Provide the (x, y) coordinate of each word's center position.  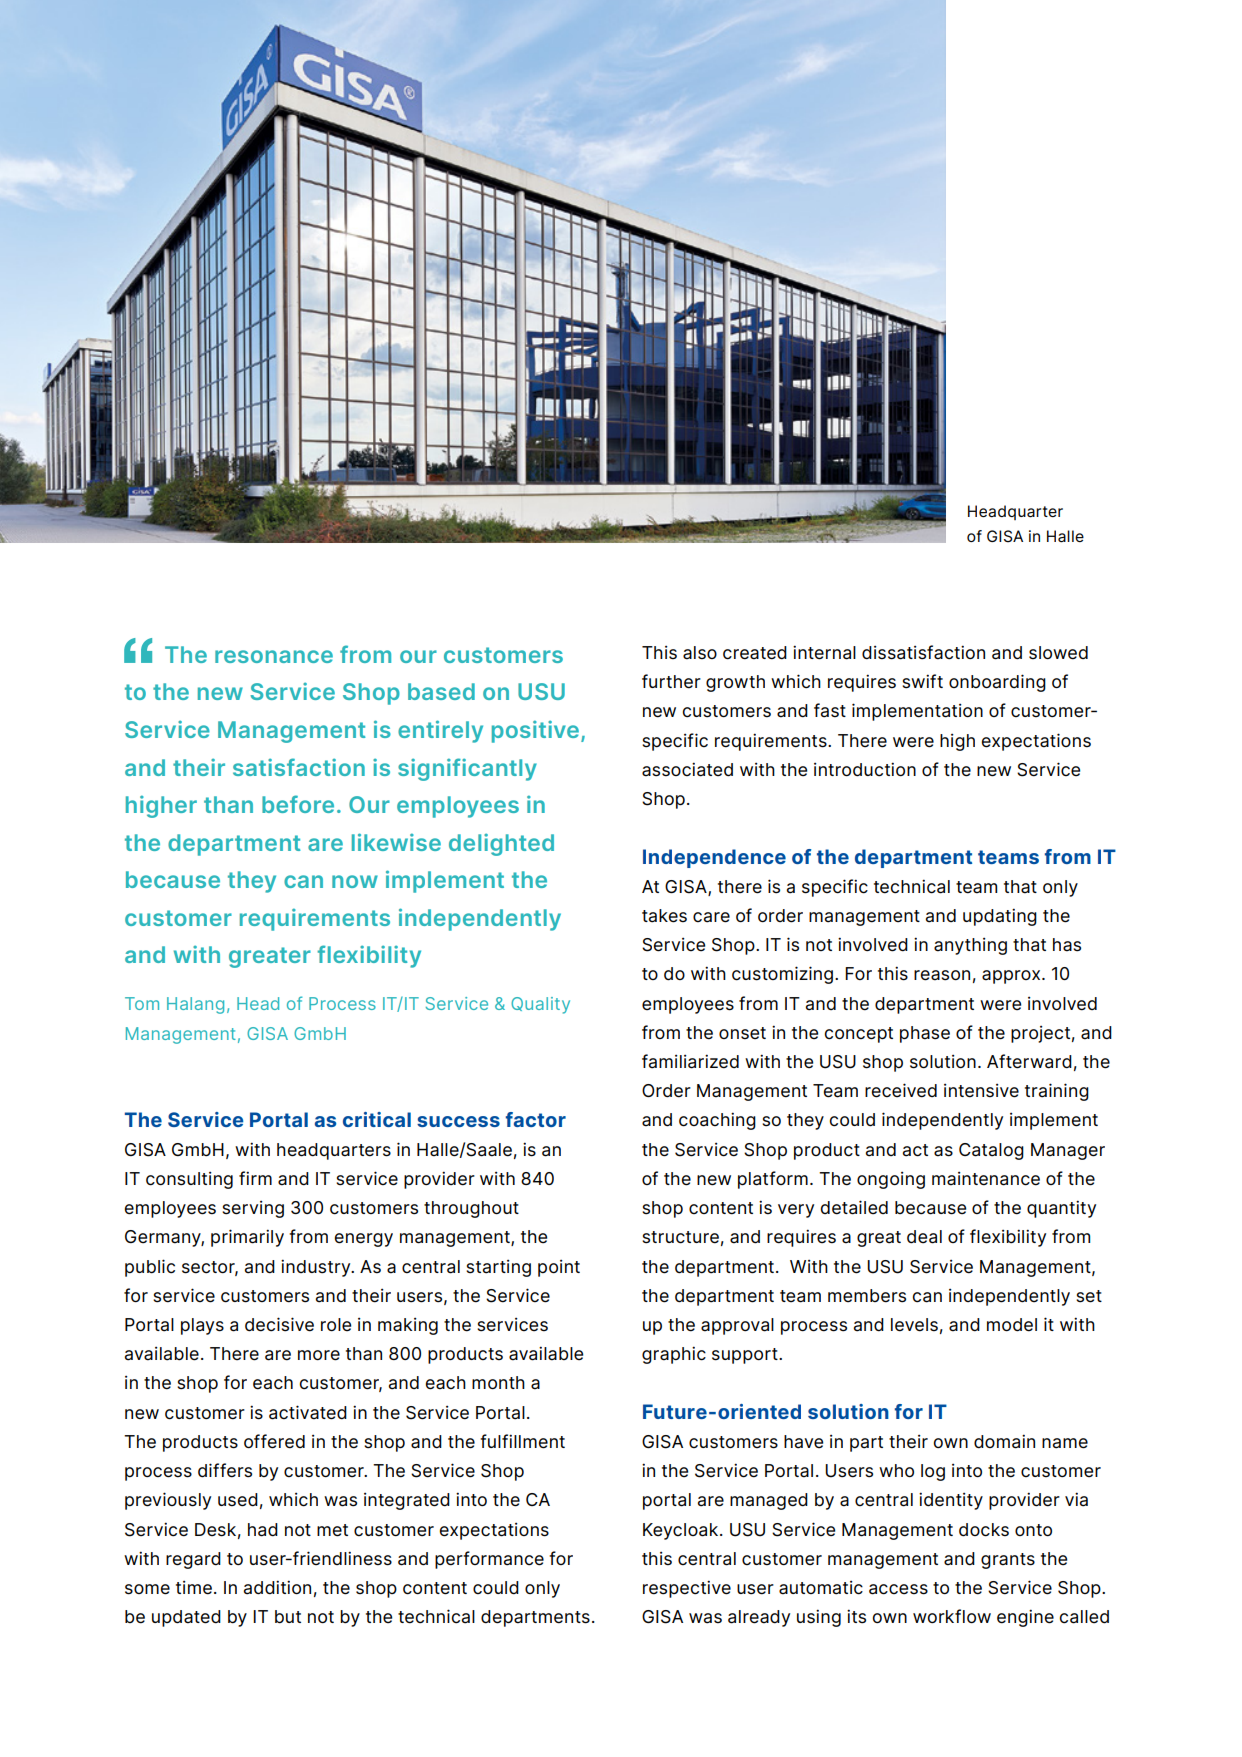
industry (317, 1268)
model (1012, 1325)
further (671, 681)
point (559, 1268)
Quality (540, 1005)
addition (277, 1587)
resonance (274, 656)
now (355, 881)
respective (687, 1589)
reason (942, 975)
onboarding (997, 683)
